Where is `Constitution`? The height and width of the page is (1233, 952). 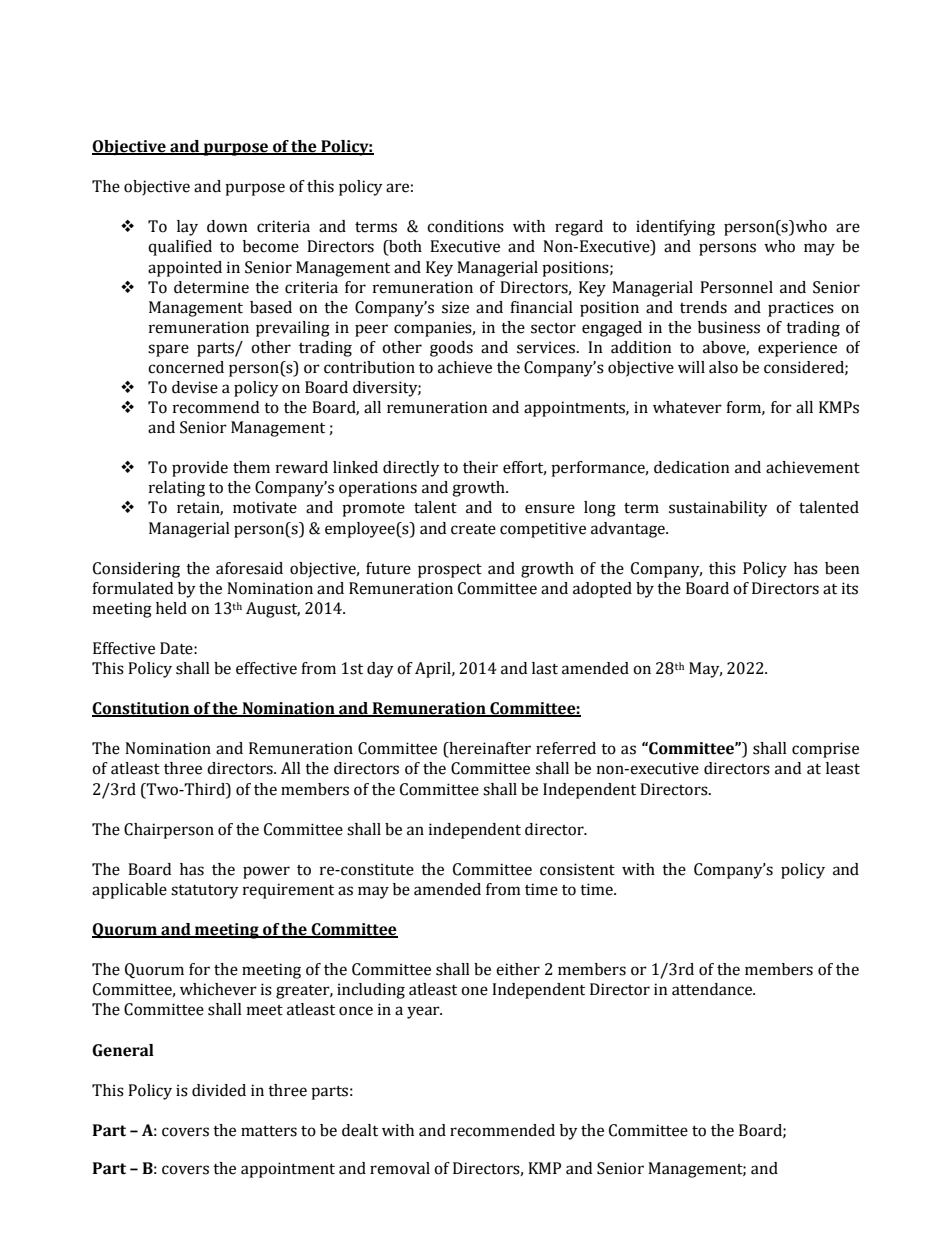
Constitution is located at coordinates (142, 709).
